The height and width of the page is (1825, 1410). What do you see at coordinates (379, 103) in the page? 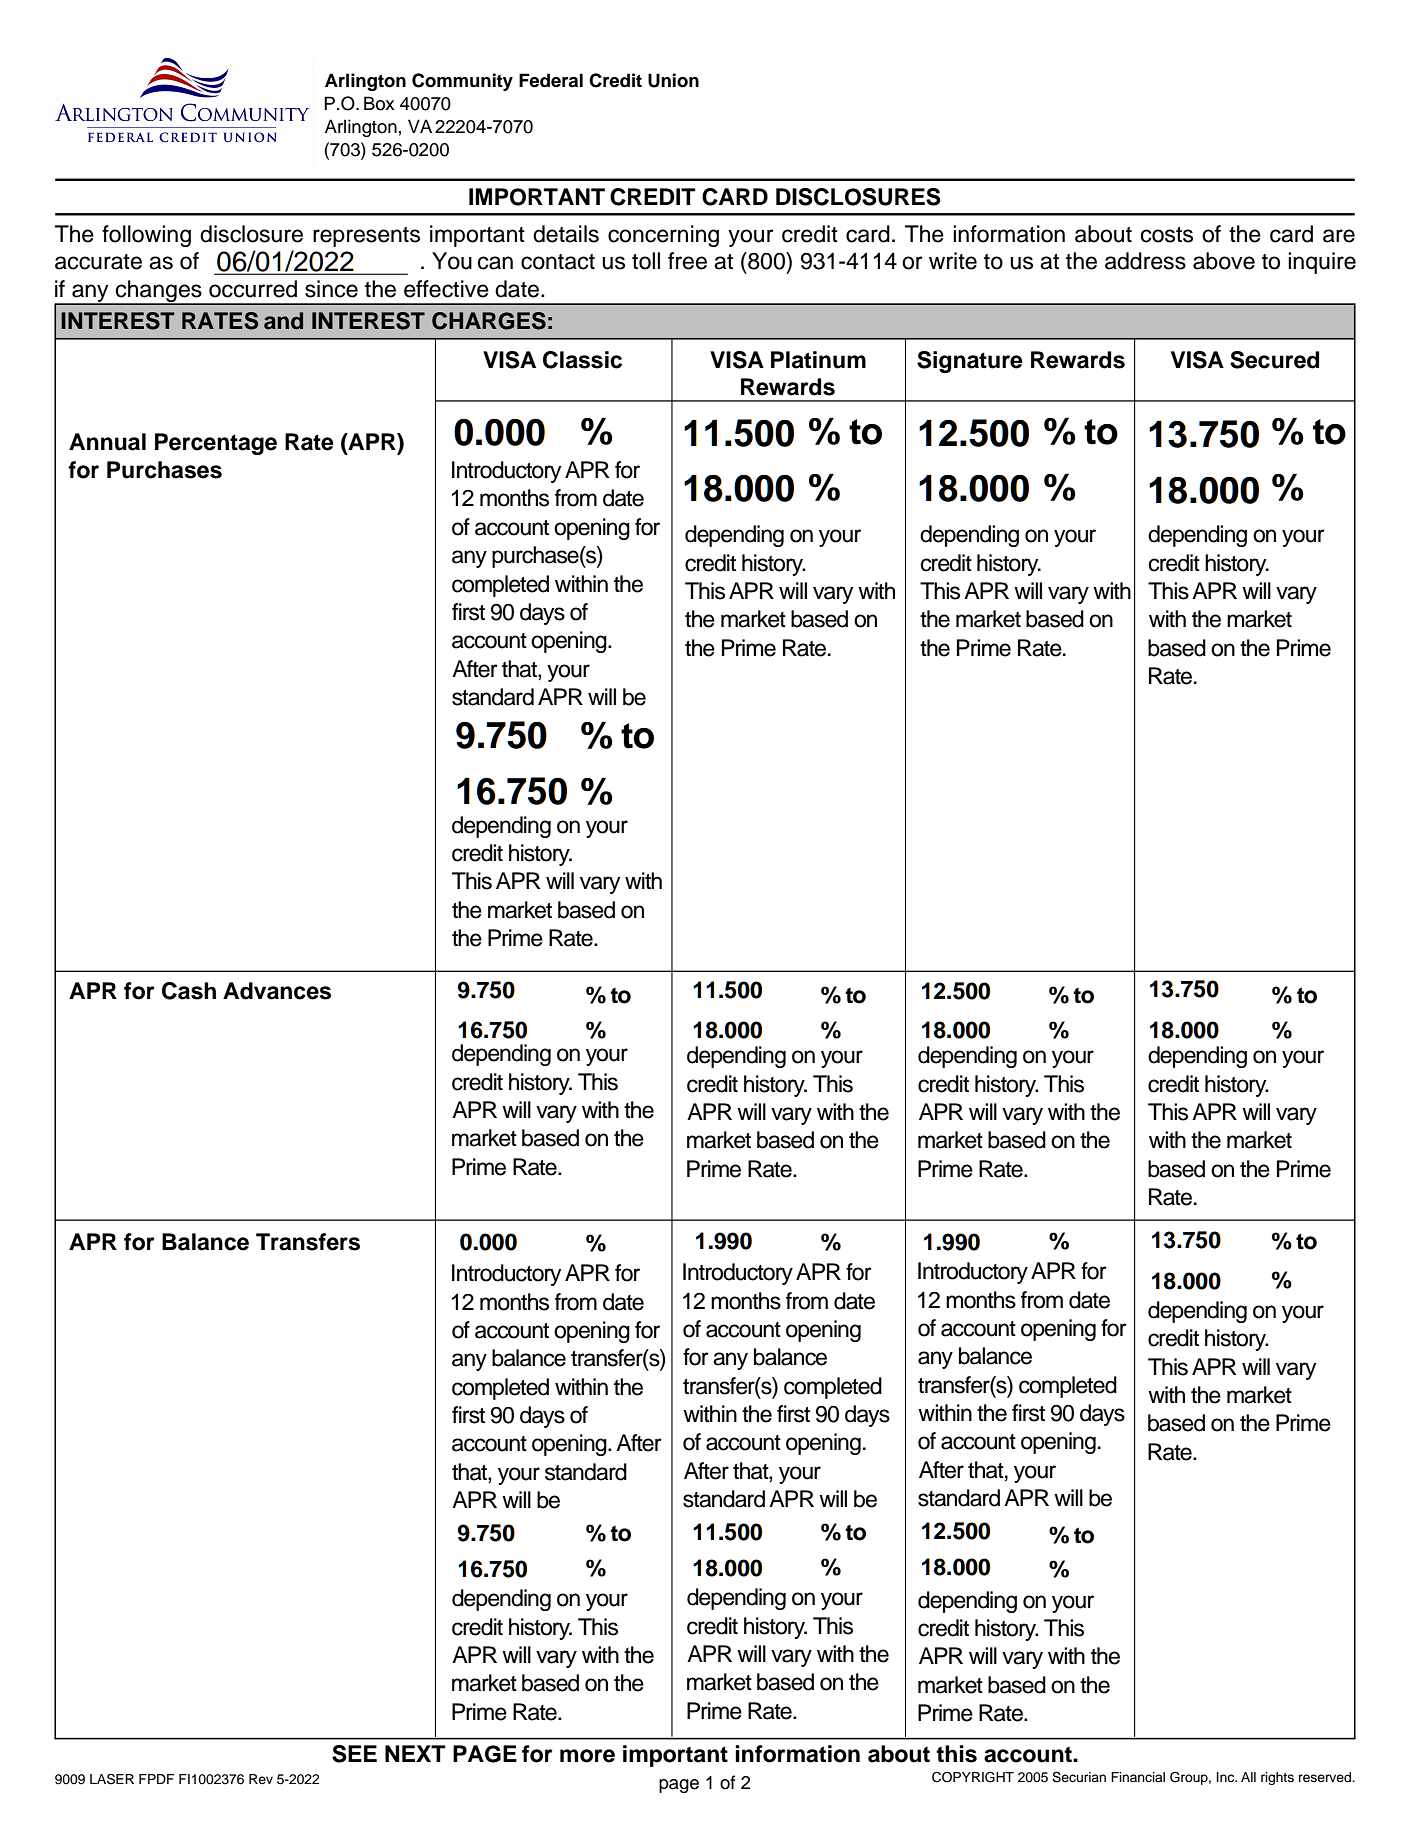
I see `Box` at bounding box center [379, 103].
